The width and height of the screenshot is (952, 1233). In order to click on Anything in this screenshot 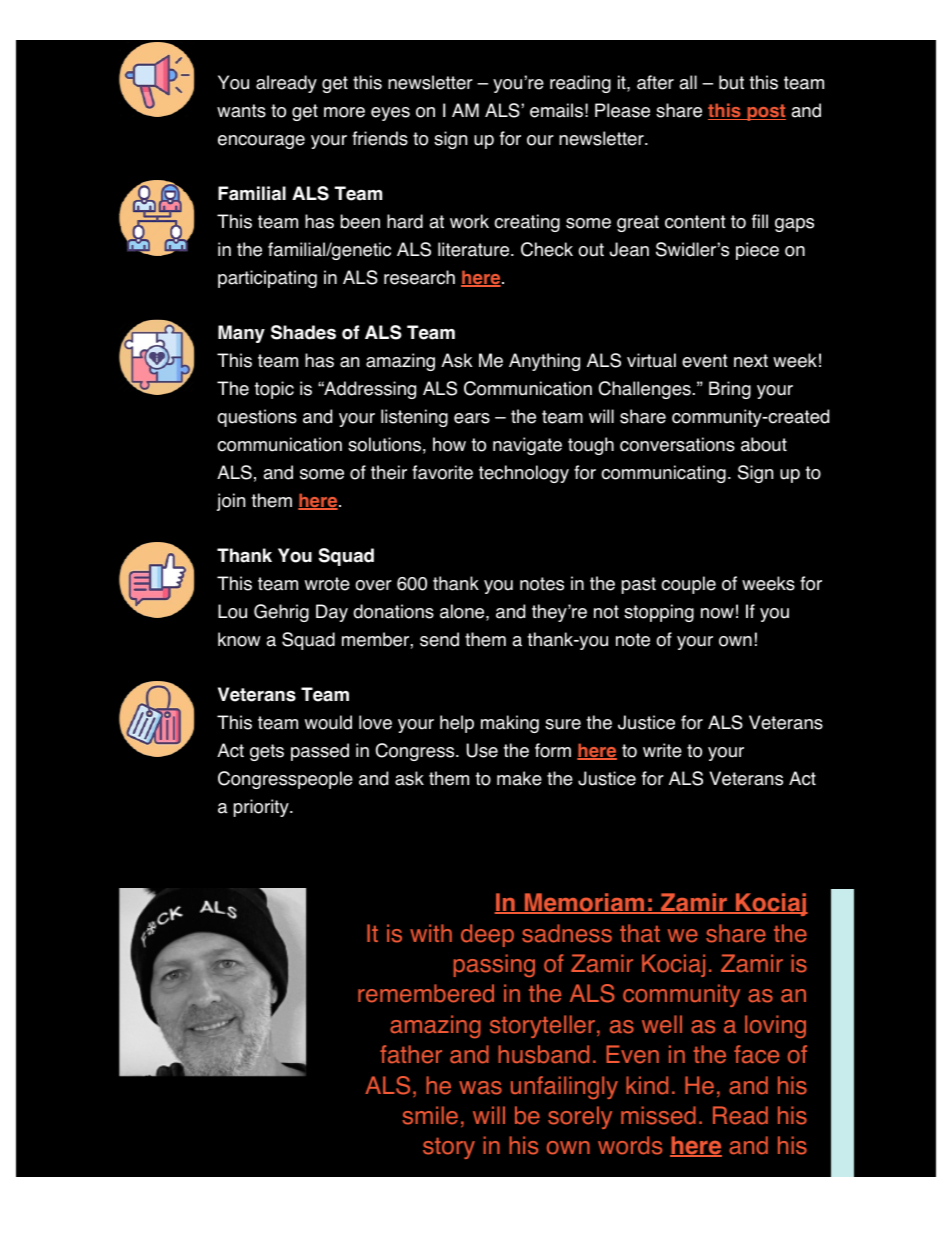, I will do `click(544, 362)`.
